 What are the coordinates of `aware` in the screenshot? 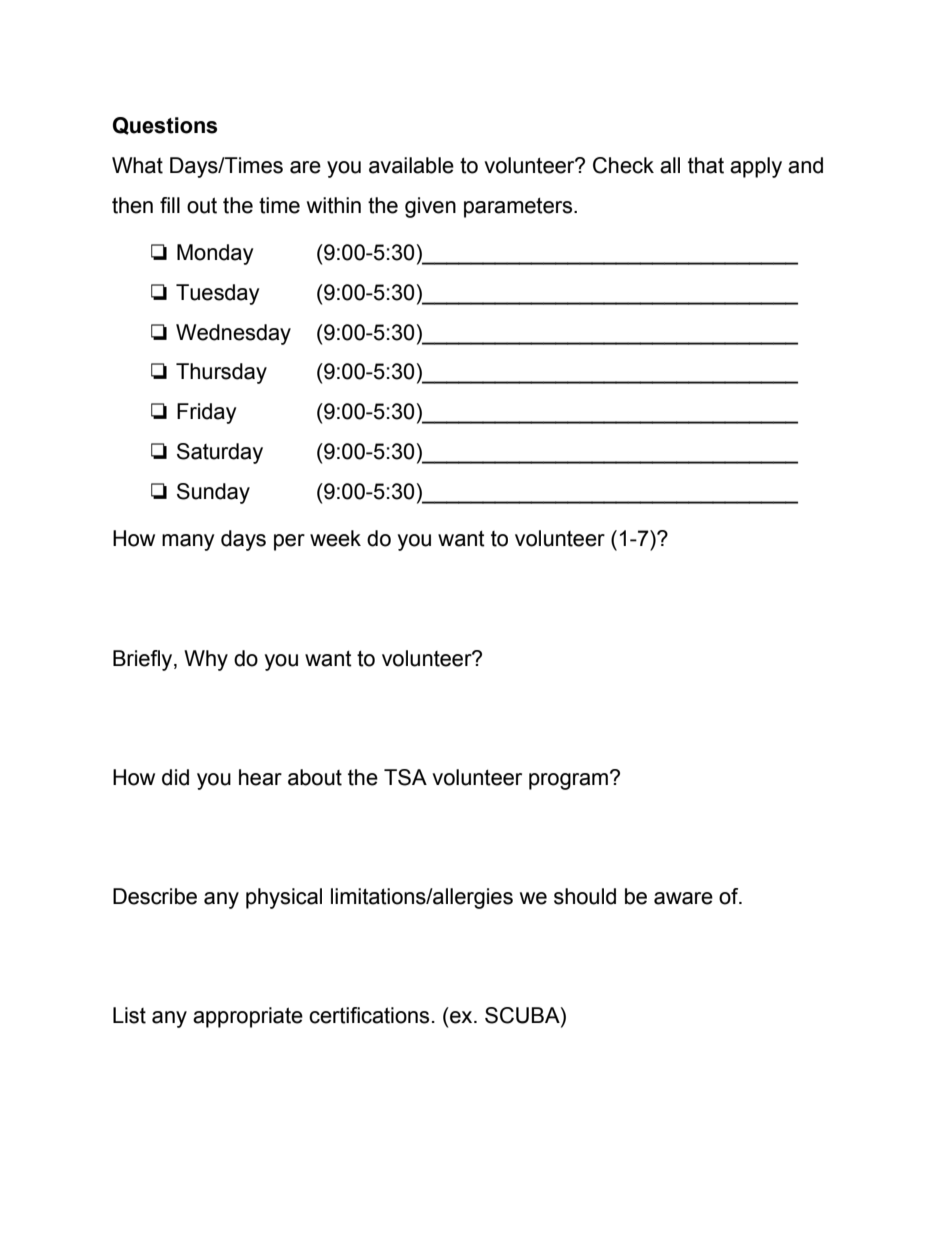 It's located at (683, 898).
